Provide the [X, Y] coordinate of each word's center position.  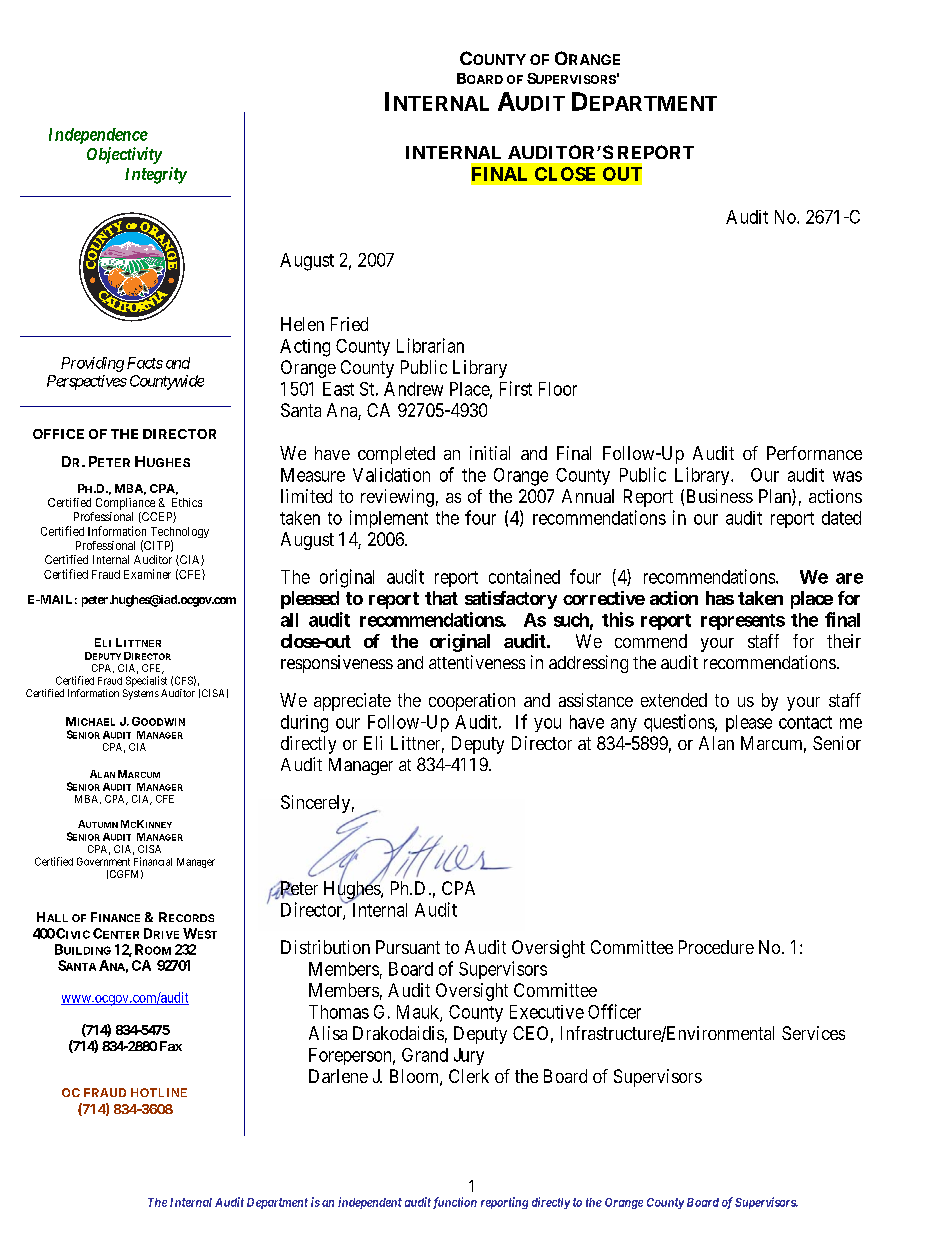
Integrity [156, 175]
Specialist [146, 681]
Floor [558, 389]
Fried [349, 324]
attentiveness [477, 662]
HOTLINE [159, 1092]
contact [805, 722]
